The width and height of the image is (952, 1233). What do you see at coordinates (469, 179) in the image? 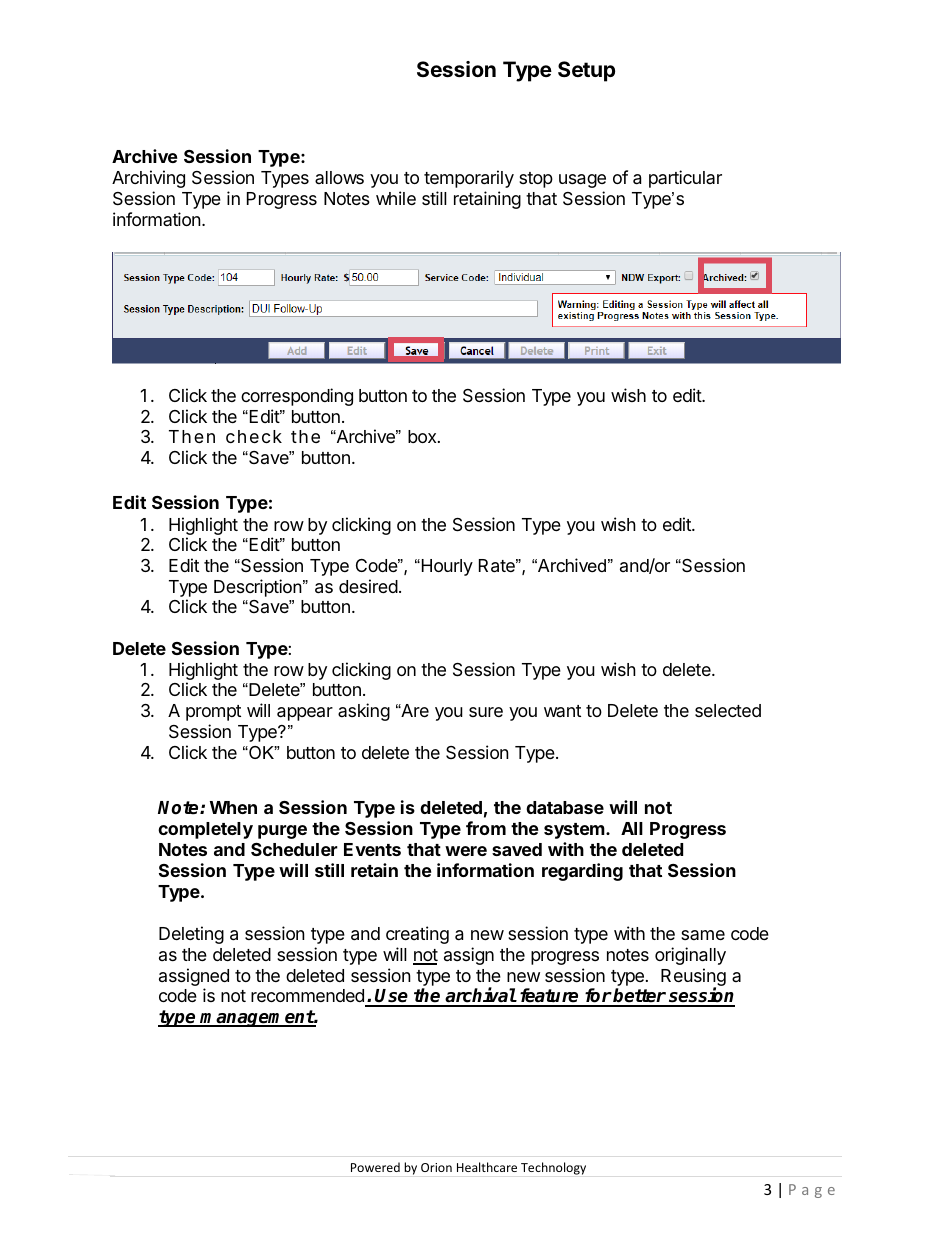
I see `temporarily` at bounding box center [469, 179].
